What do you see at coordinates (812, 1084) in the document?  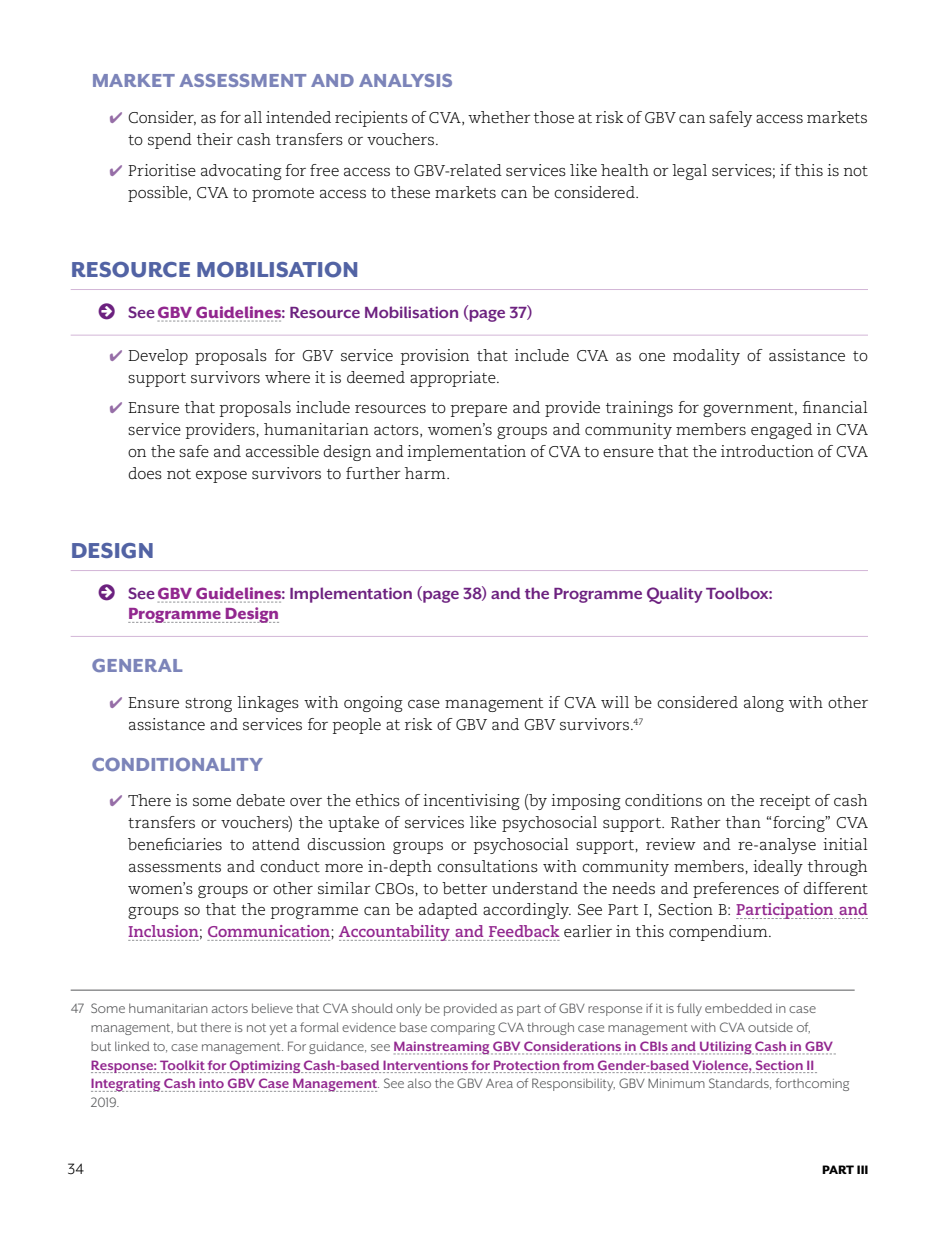 I see `forthcoming` at bounding box center [812, 1084].
